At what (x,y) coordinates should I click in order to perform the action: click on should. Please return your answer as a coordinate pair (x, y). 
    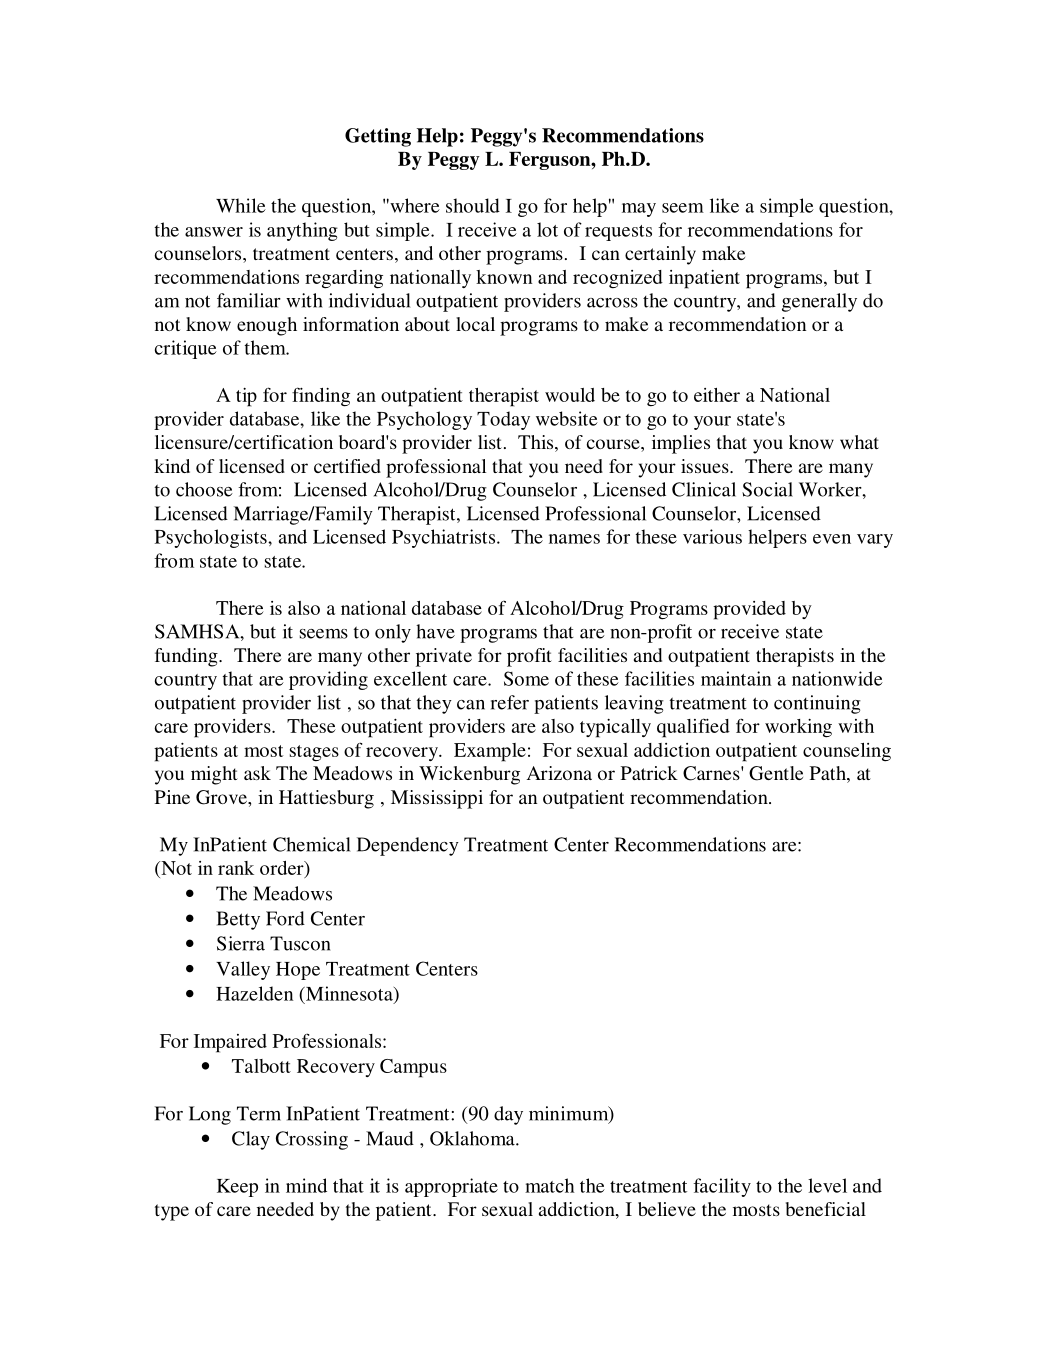
    Looking at the image, I should click on (473, 205).
